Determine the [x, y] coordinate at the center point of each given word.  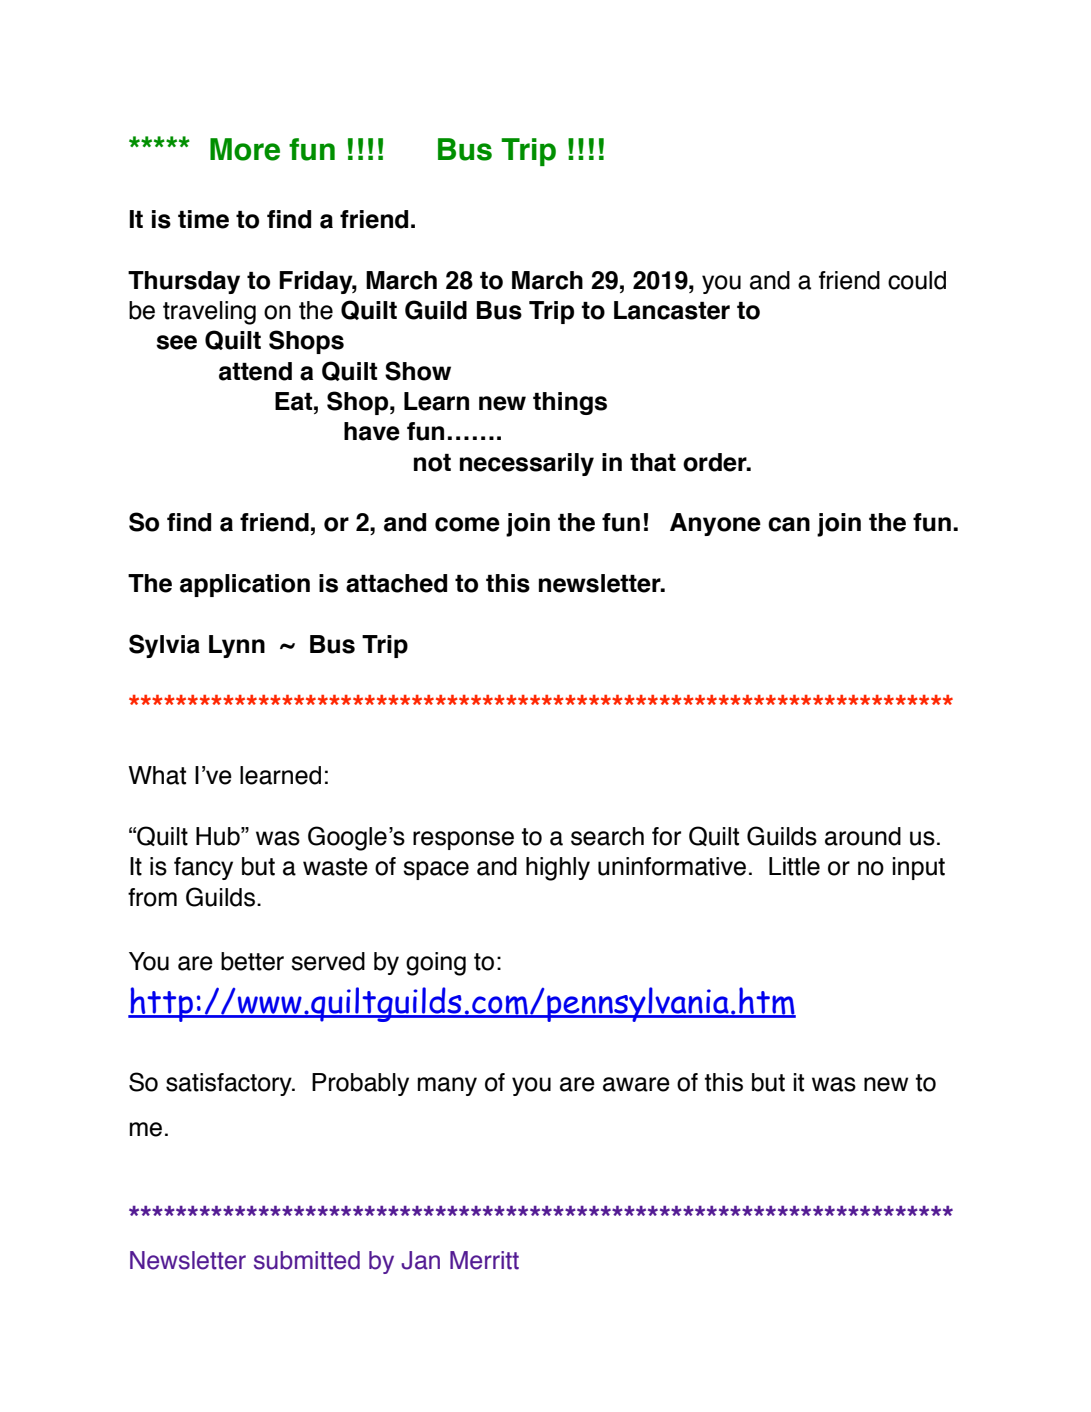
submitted [307, 1260]
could [917, 280]
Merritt [484, 1260]
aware [636, 1084]
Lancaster [672, 310]
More [245, 149]
